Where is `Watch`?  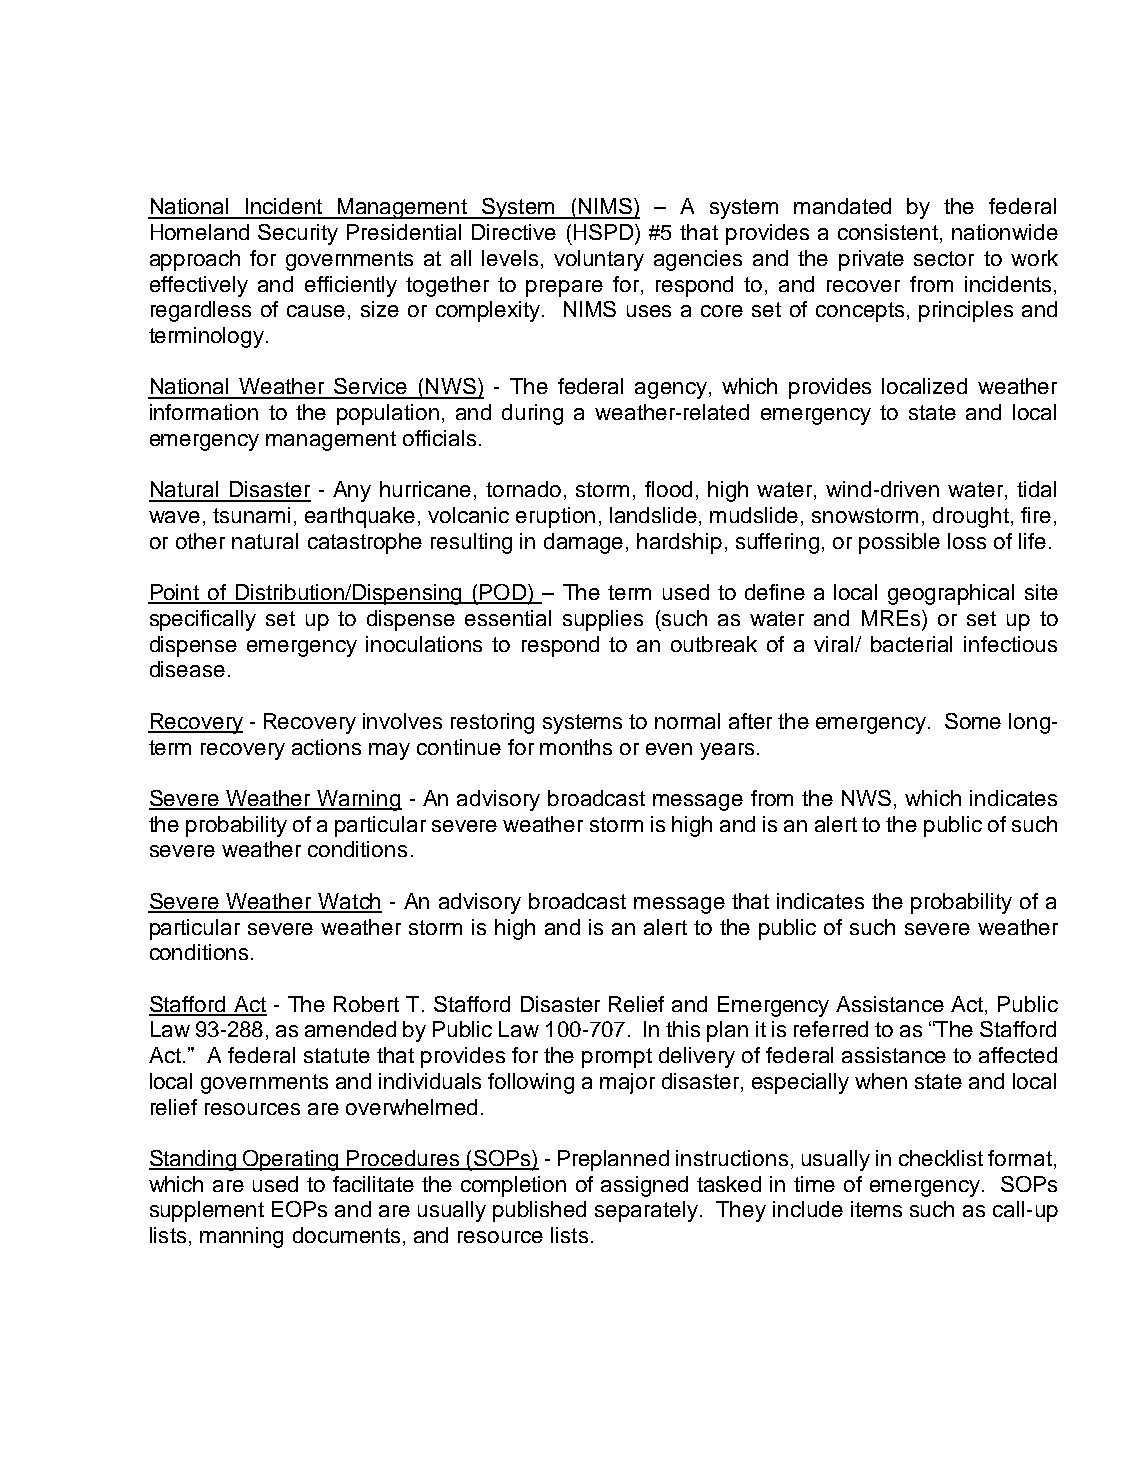 Watch is located at coordinates (349, 902).
